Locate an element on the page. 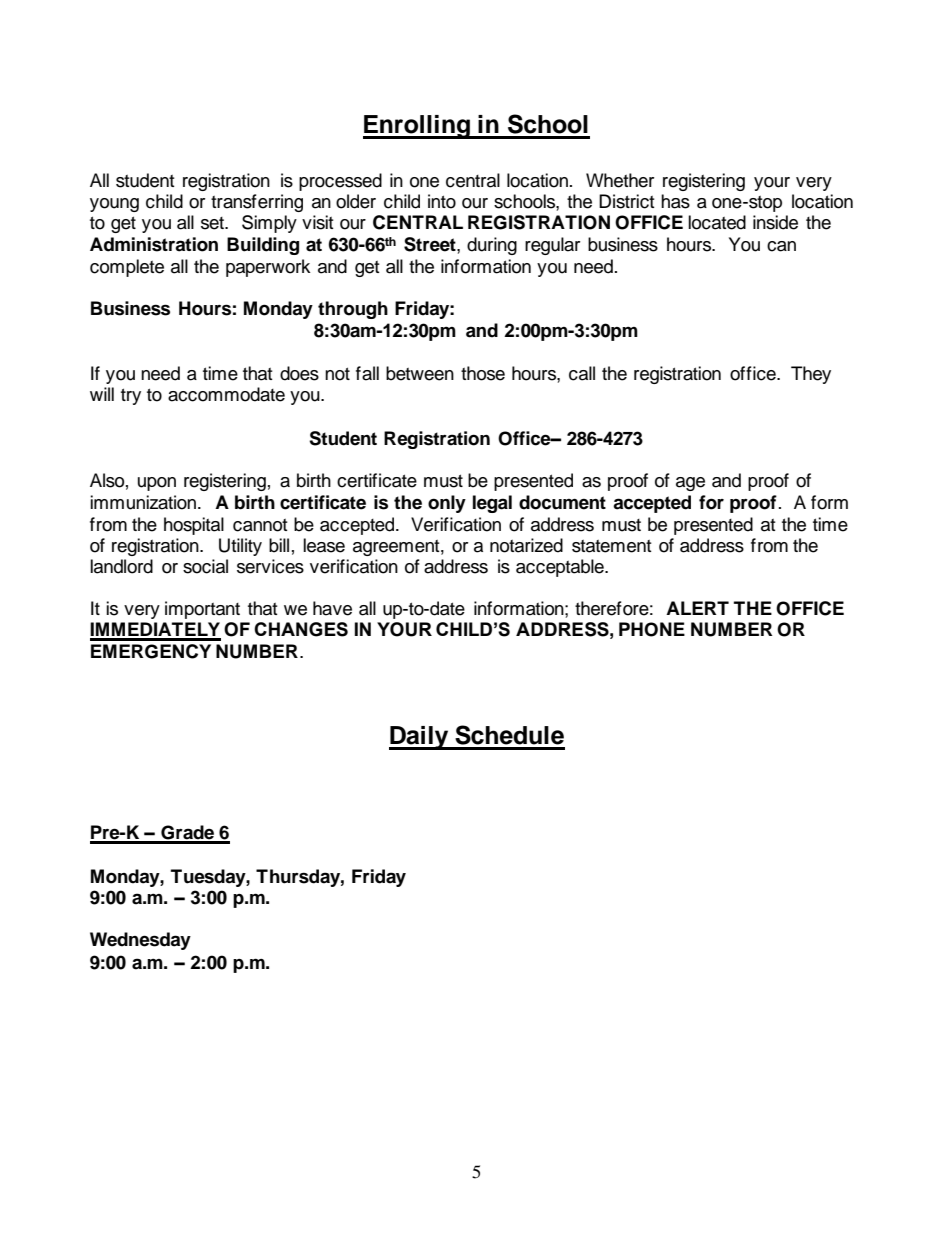  located is located at coordinates (717, 222).
